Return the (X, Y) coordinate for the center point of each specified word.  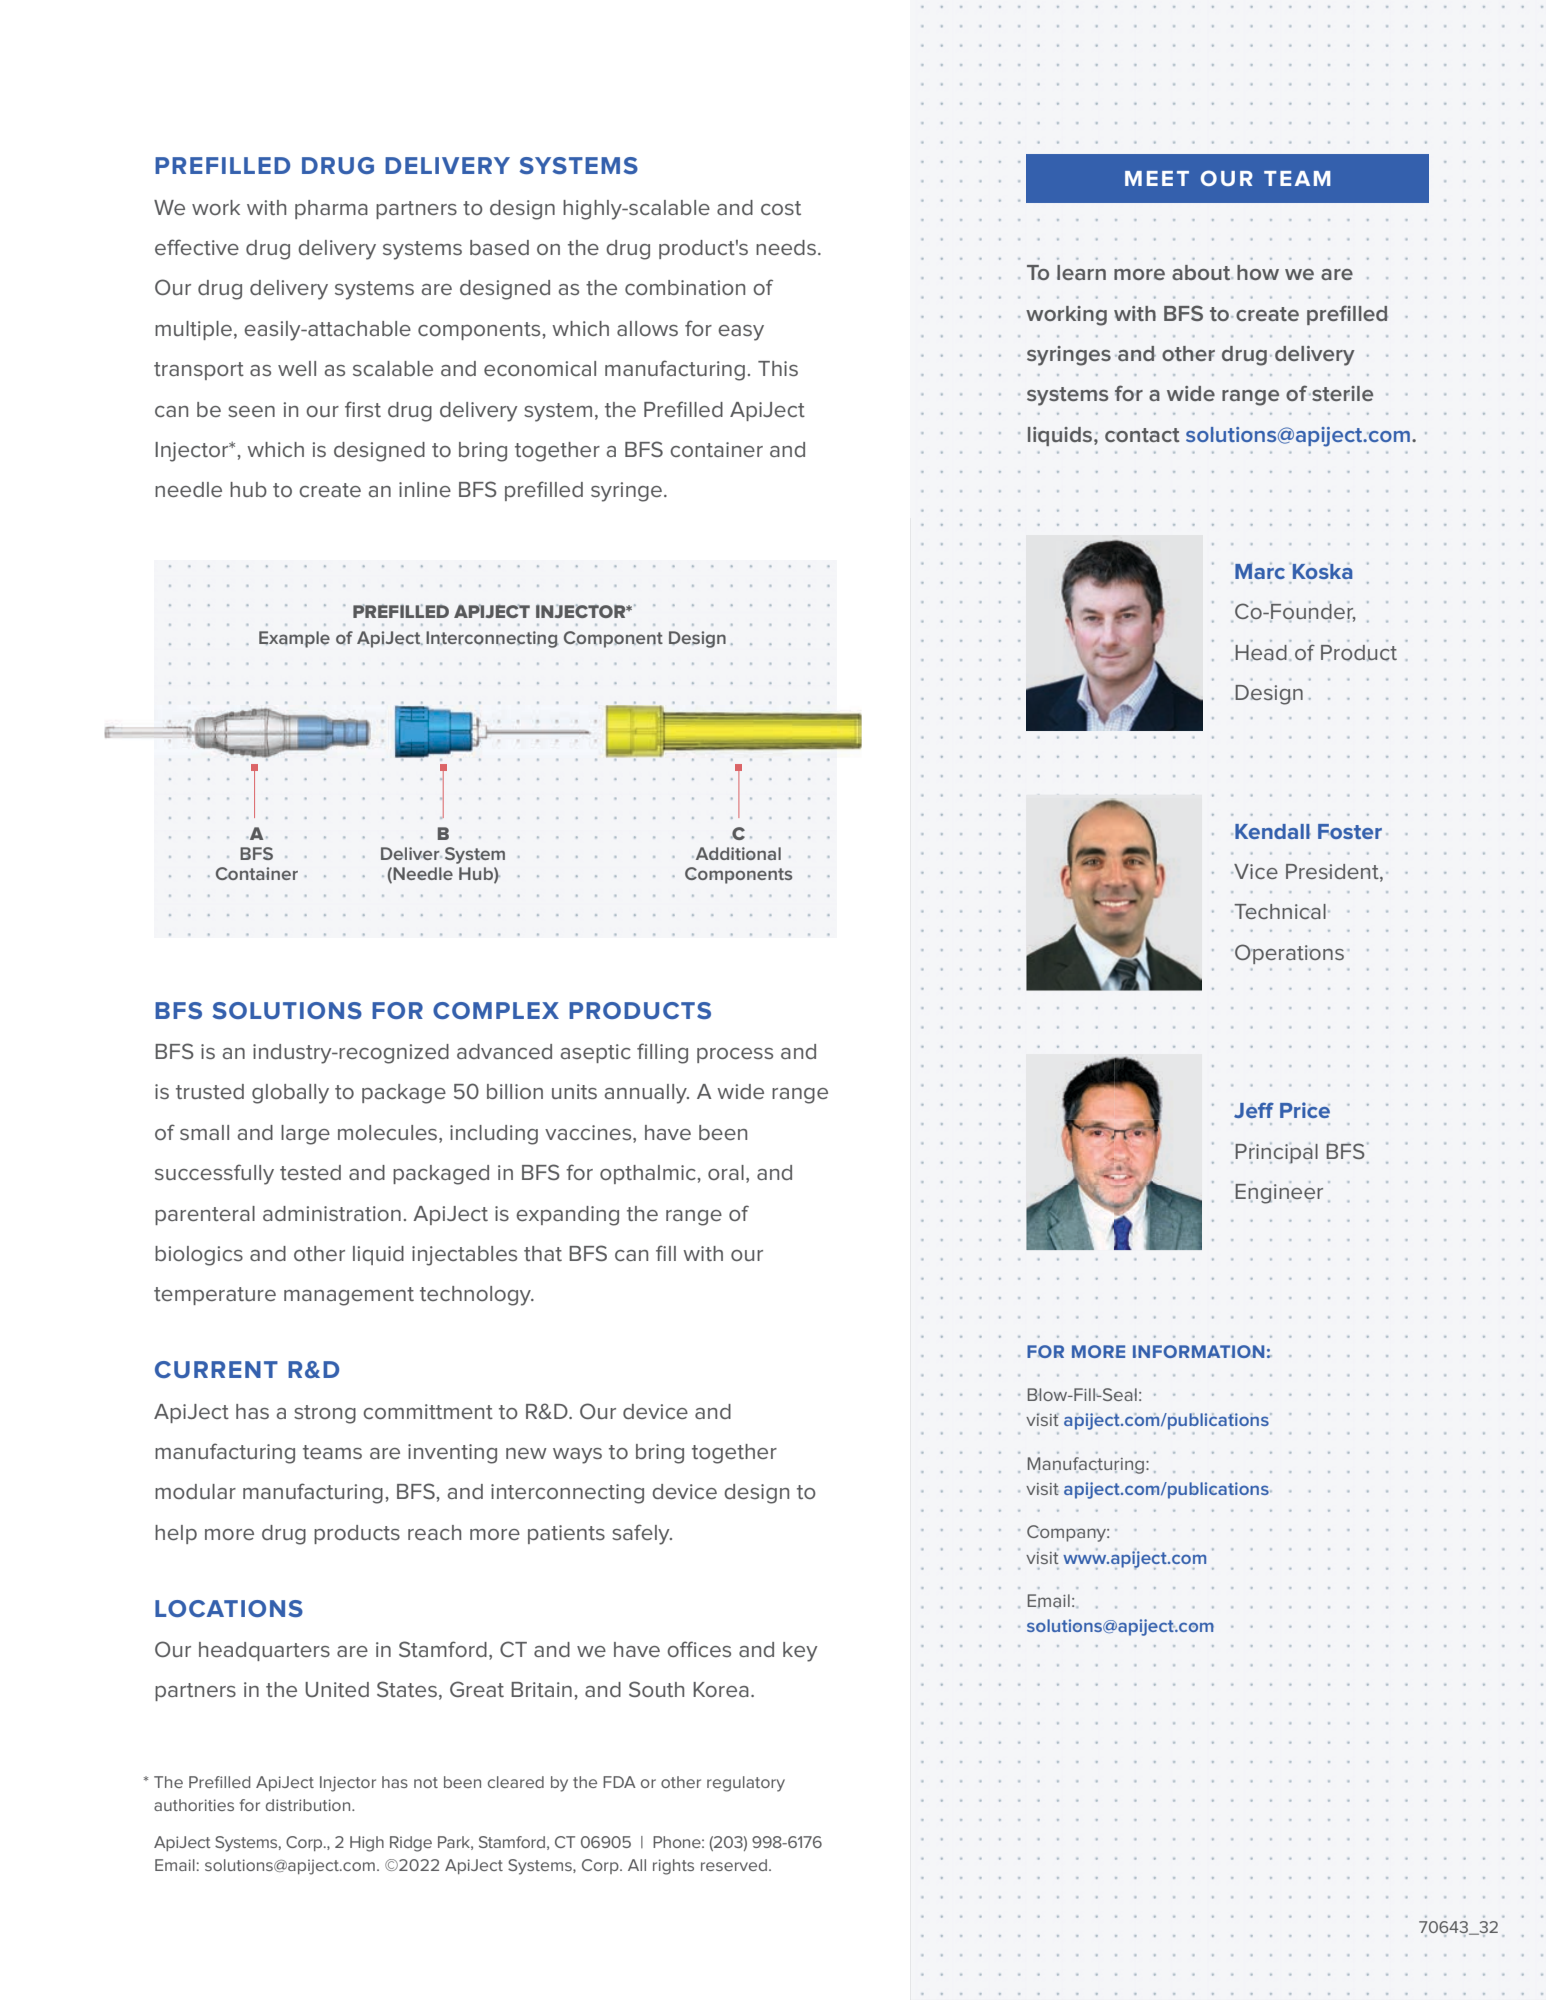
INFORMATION (1198, 1351)
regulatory (746, 1784)
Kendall (1272, 831)
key (800, 1652)
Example (294, 639)
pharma (331, 209)
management (349, 1296)
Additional (738, 853)
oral (726, 1172)
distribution (309, 1805)
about (1202, 272)
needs (786, 247)
